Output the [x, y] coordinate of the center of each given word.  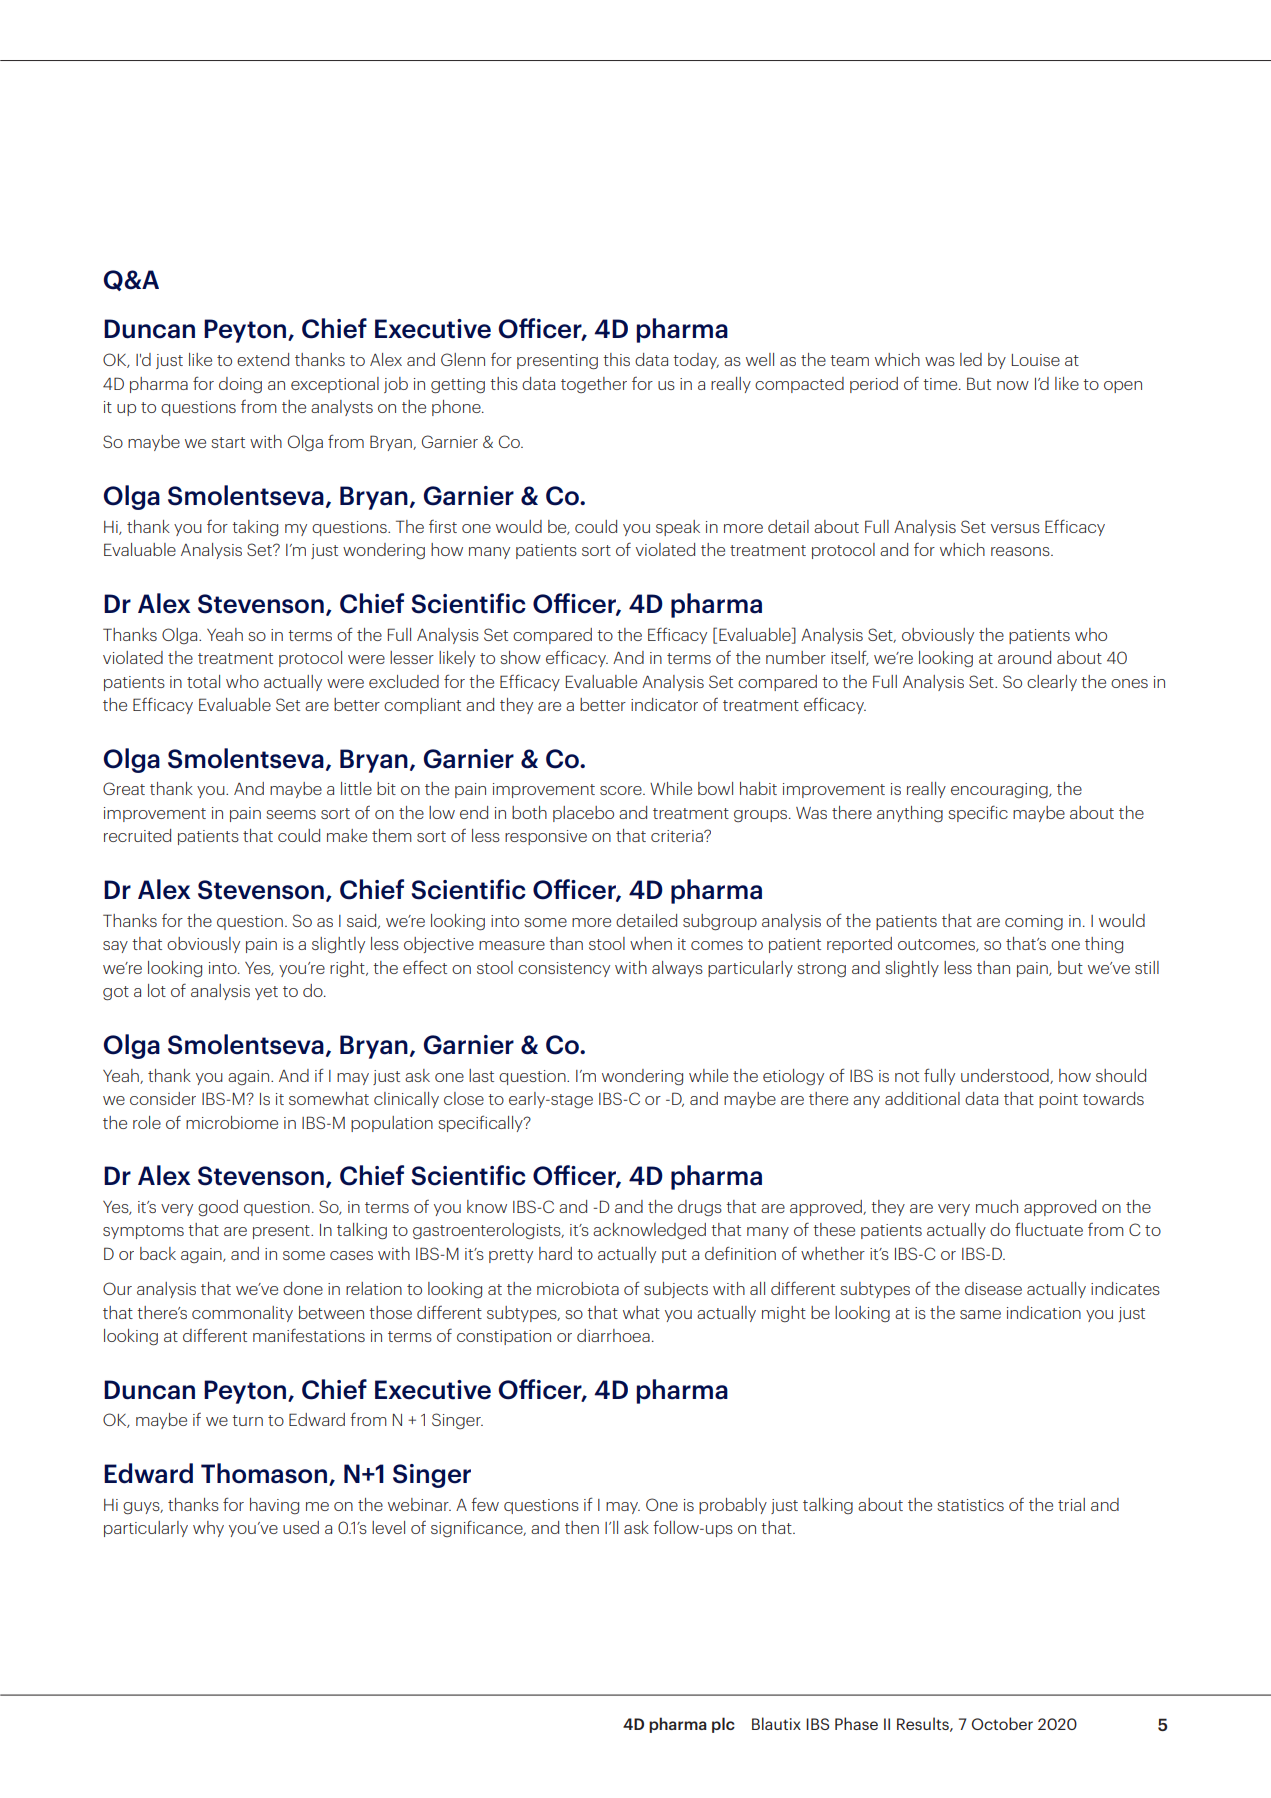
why [208, 1529]
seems [291, 814]
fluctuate [1049, 1229]
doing [240, 385]
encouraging [1000, 790]
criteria [678, 836]
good [218, 1208]
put [674, 1256]
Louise [1036, 360]
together [594, 385]
